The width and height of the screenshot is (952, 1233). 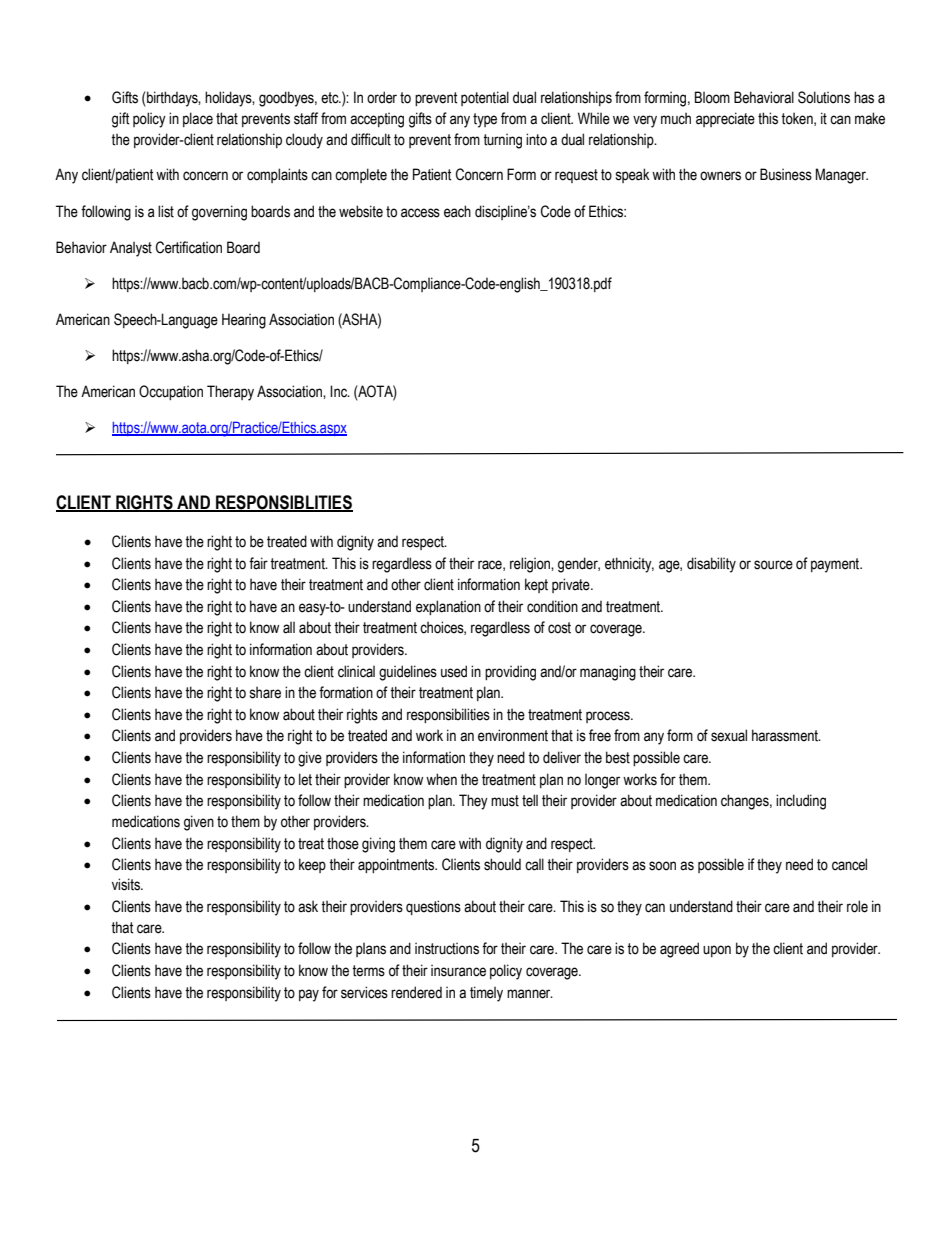 I want to click on fair, so click(x=258, y=563).
